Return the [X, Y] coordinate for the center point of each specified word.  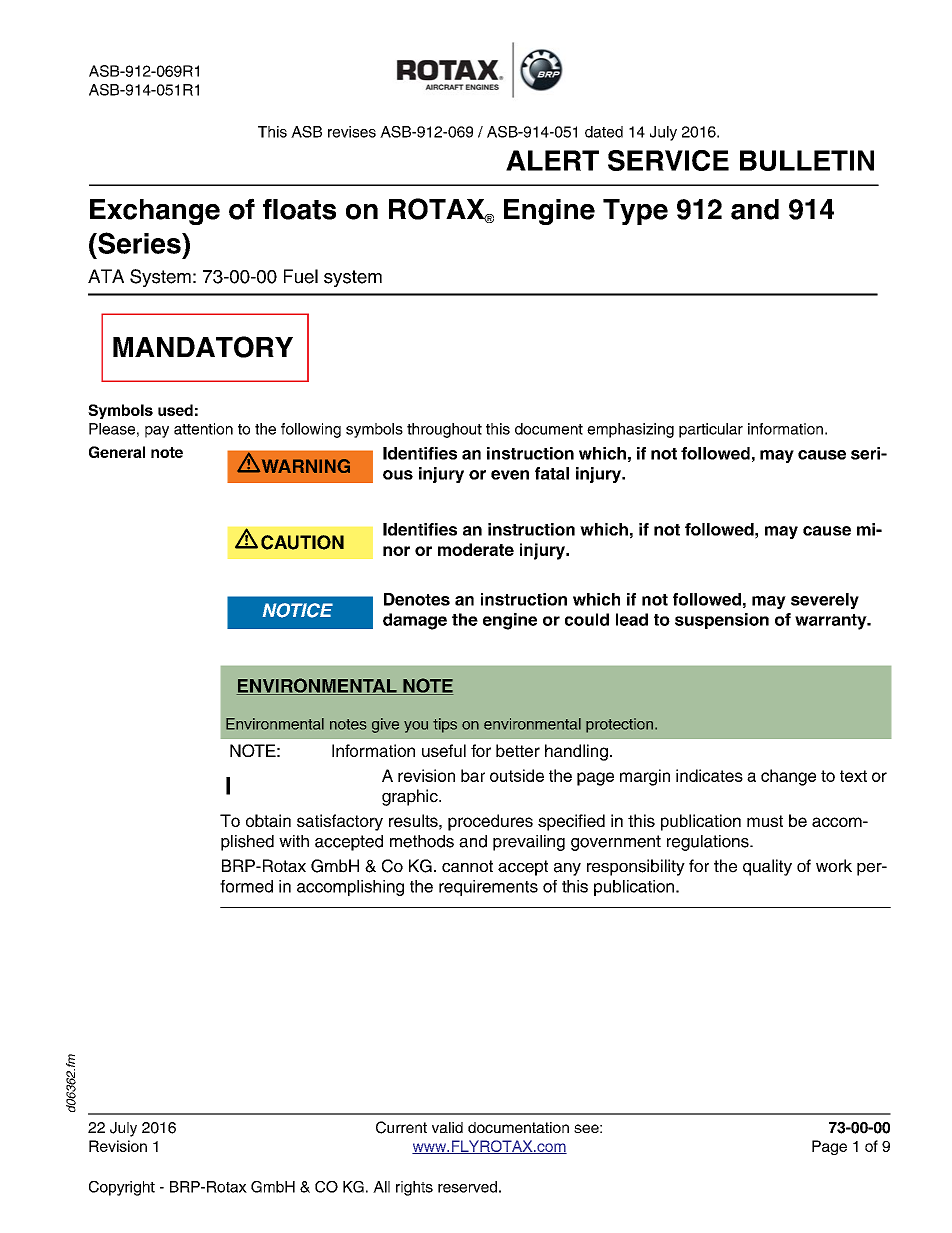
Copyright [122, 1188]
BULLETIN [807, 160]
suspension [722, 621]
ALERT [552, 160]
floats [299, 209]
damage [415, 621]
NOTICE [298, 610]
